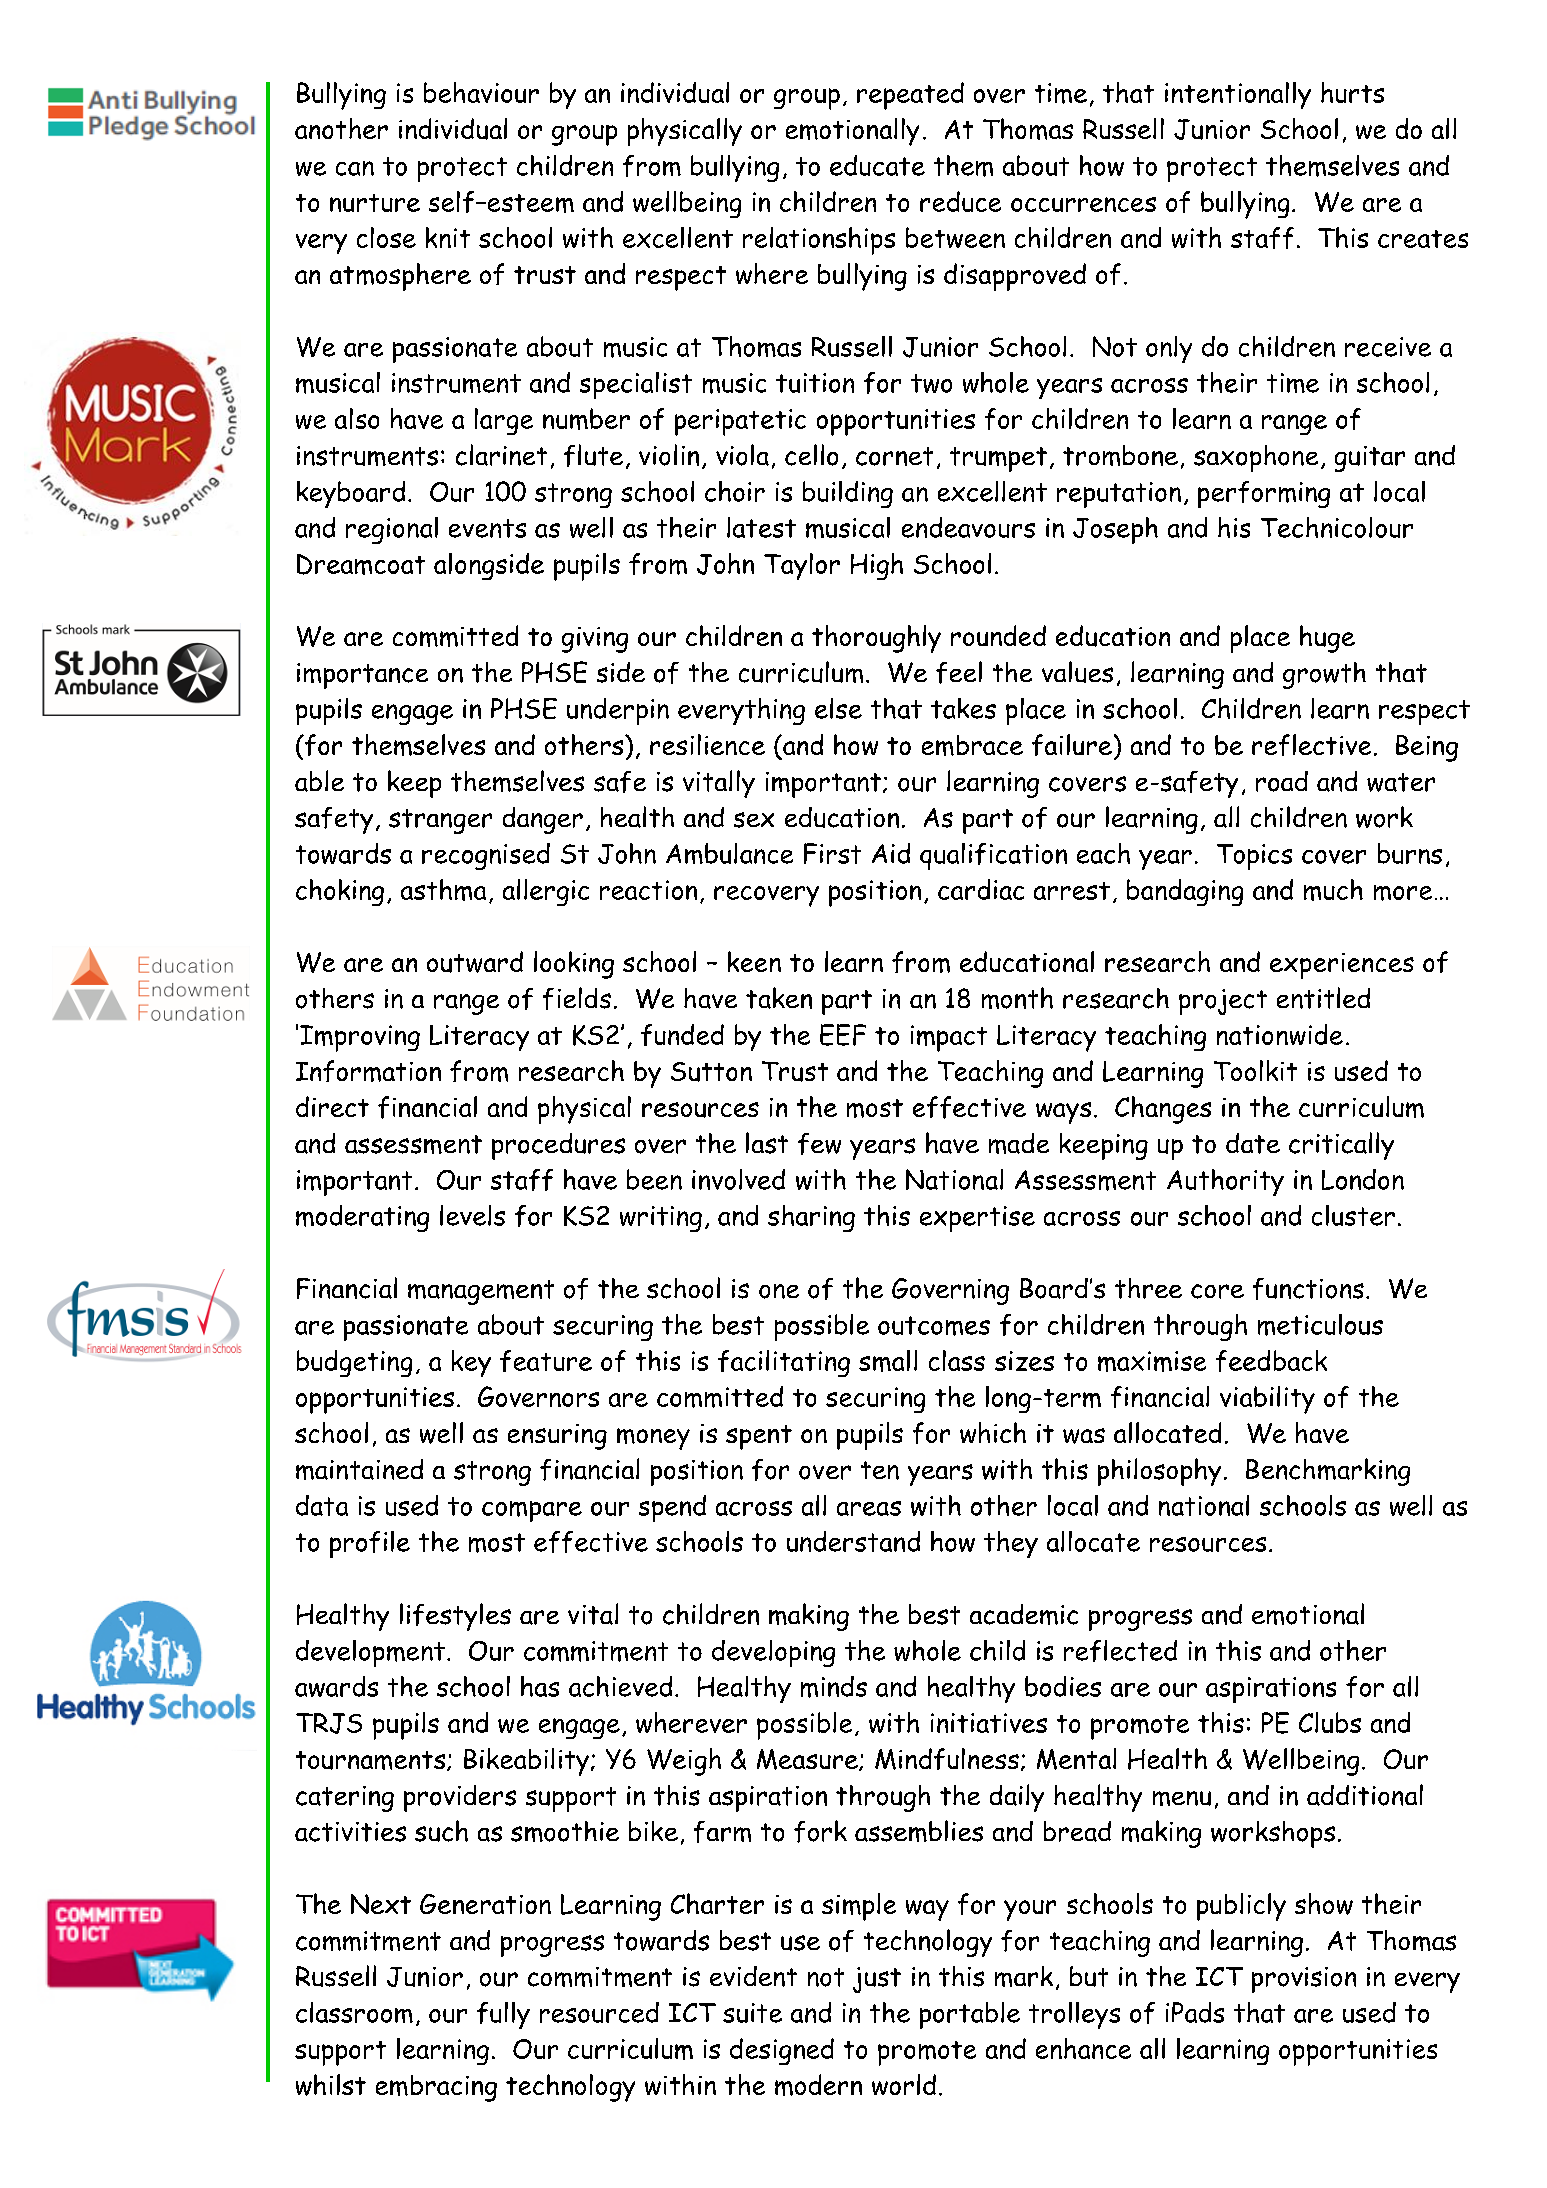 The height and width of the document is (2188, 1547). What do you see at coordinates (486, 856) in the document?
I see `recognised` at bounding box center [486, 856].
